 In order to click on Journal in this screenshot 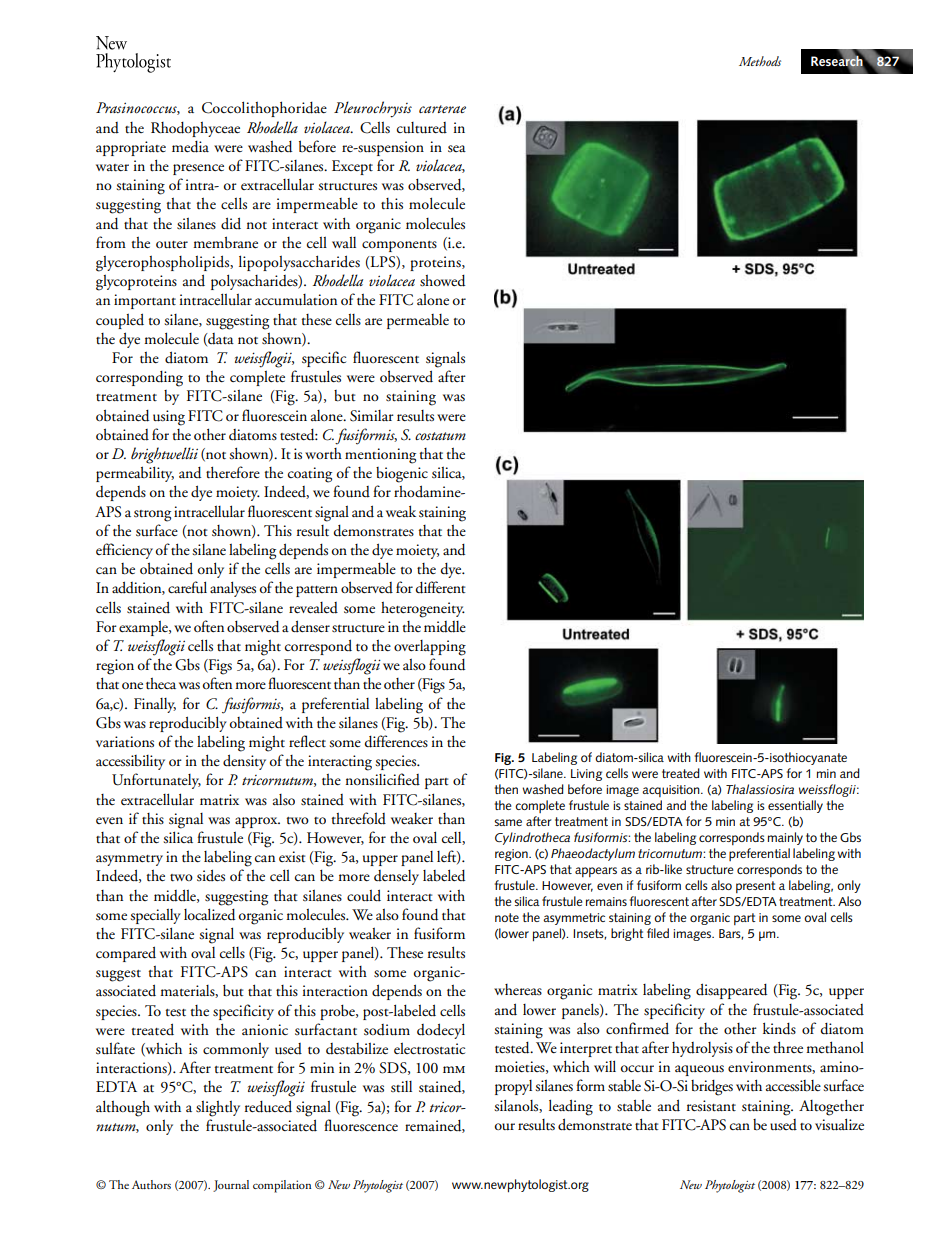, I will do `click(231, 1186)`.
